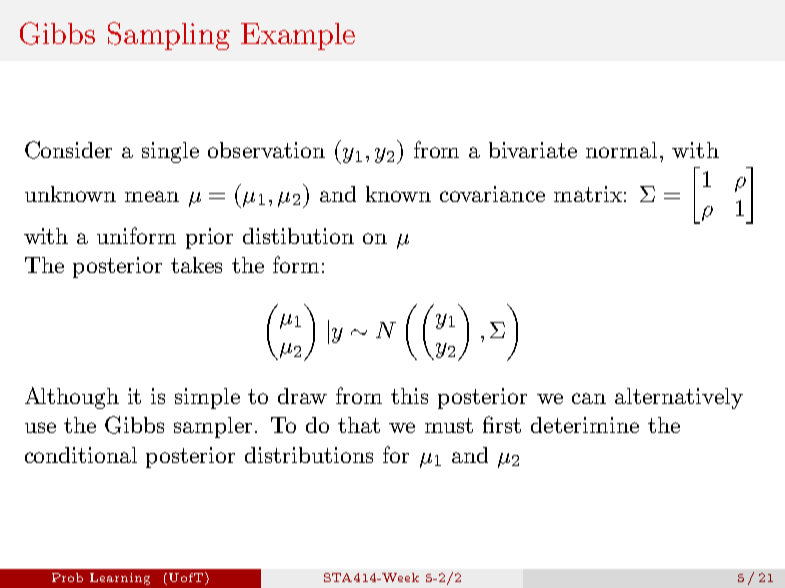 This page has width=785, height=588. I want to click on Learning, so click(120, 579).
